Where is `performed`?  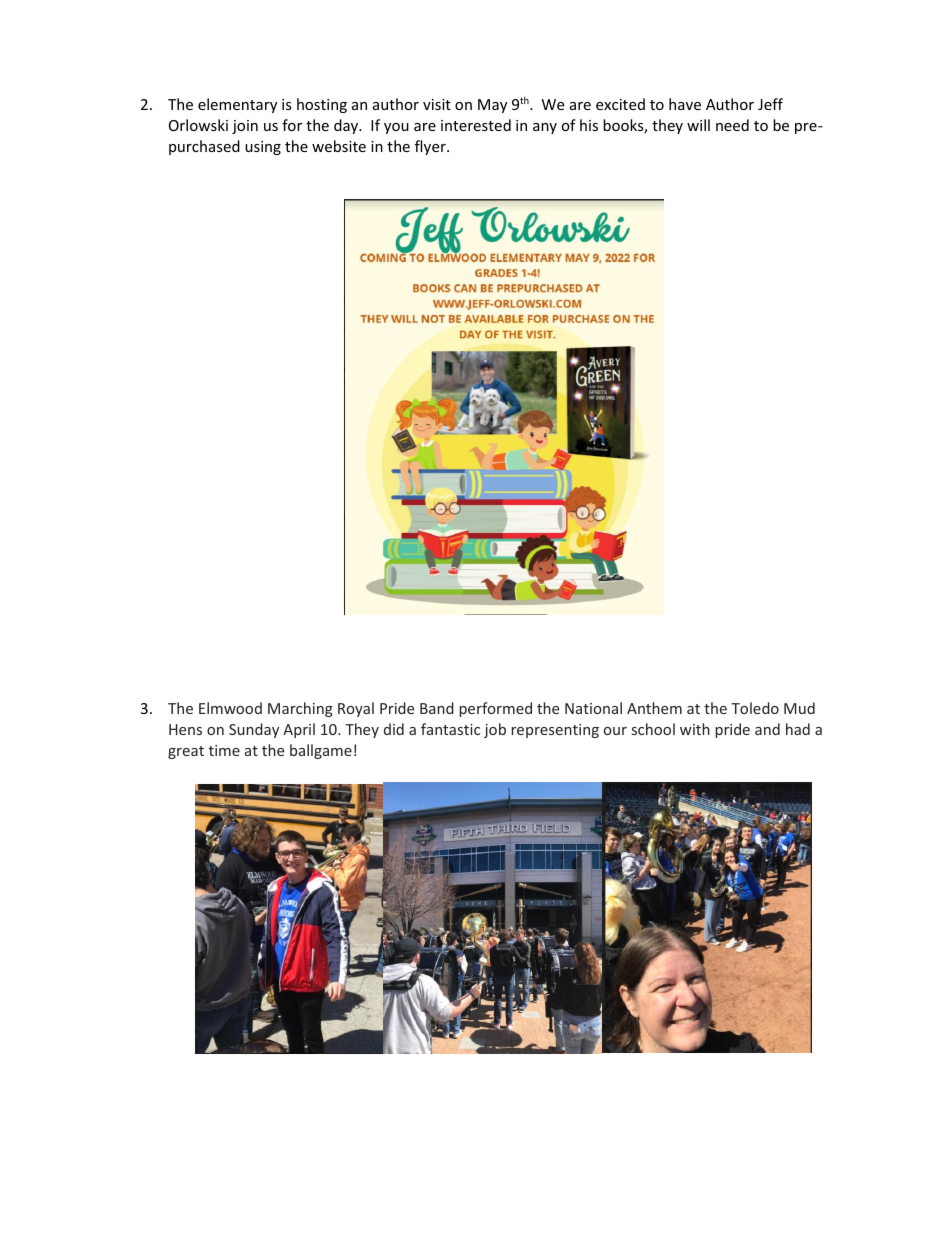 performed is located at coordinates (495, 709).
